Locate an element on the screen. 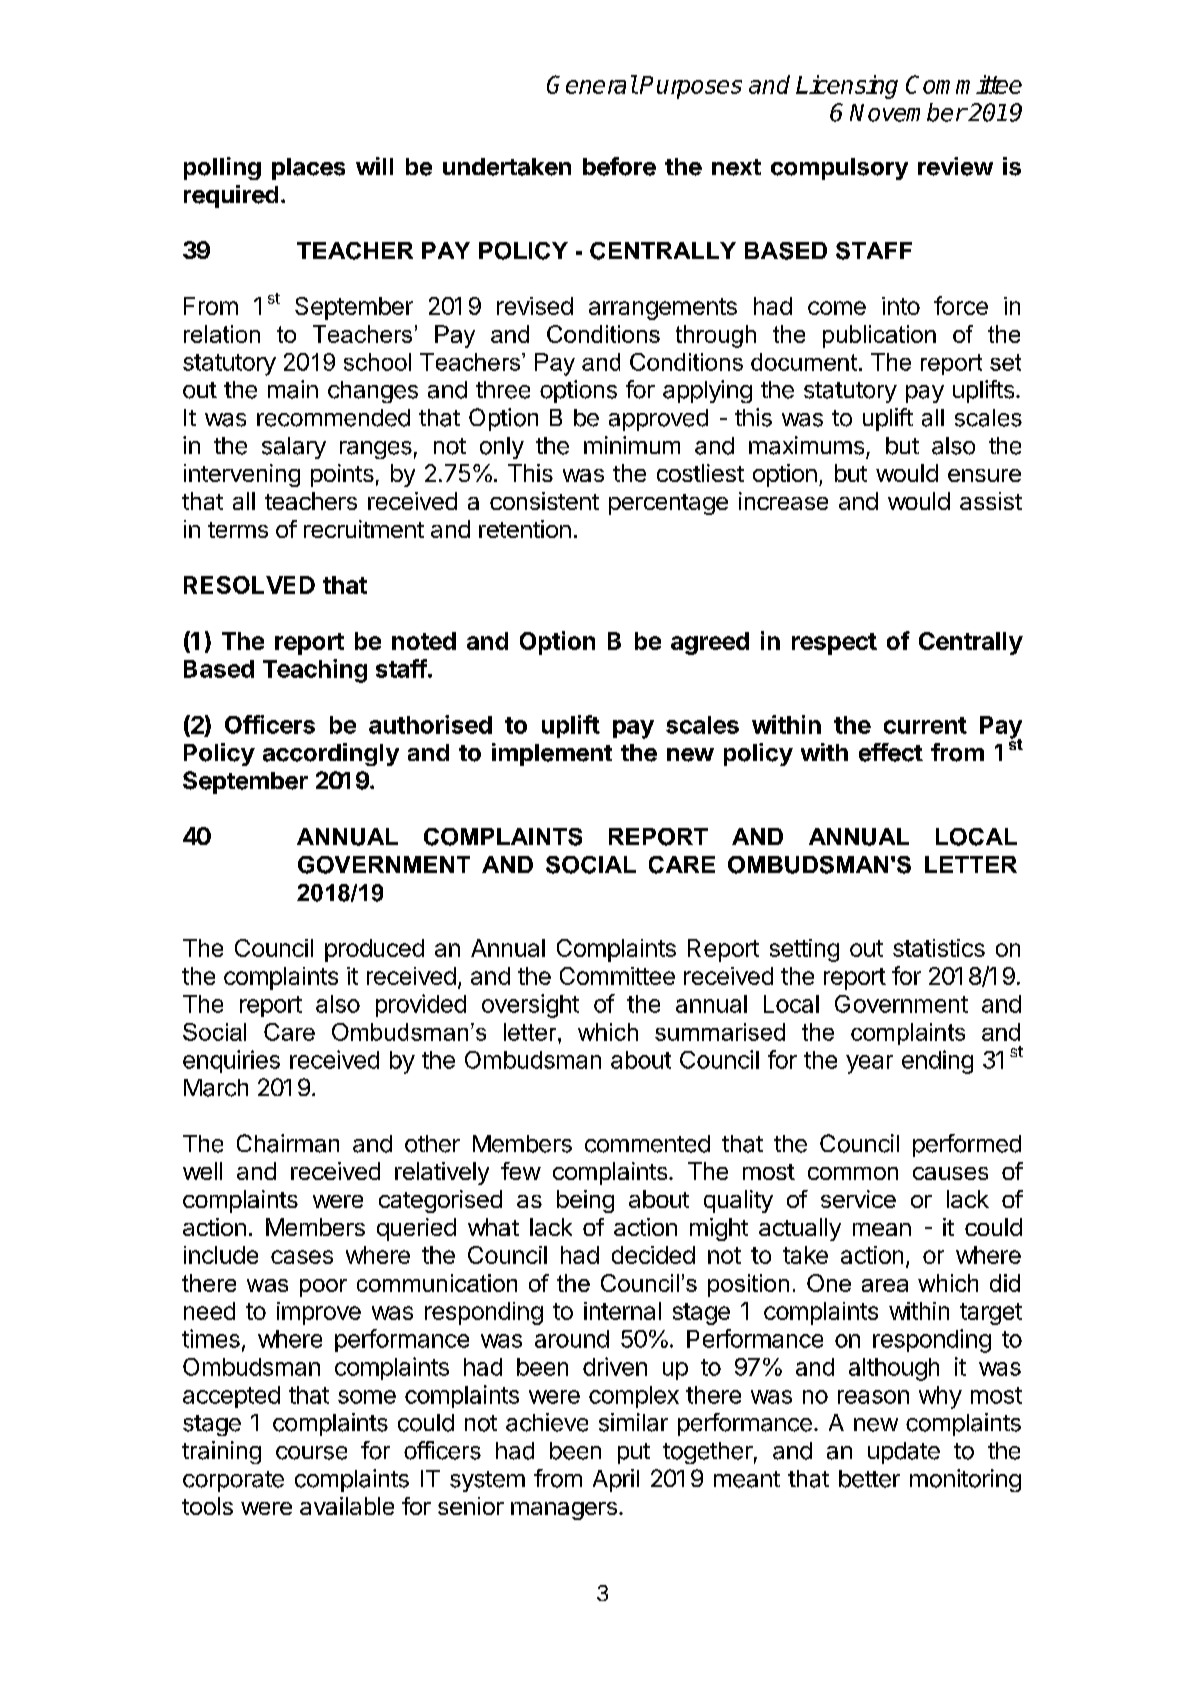 Image resolution: width=1204 pixels, height=1703 pixels. before is located at coordinates (619, 166).
